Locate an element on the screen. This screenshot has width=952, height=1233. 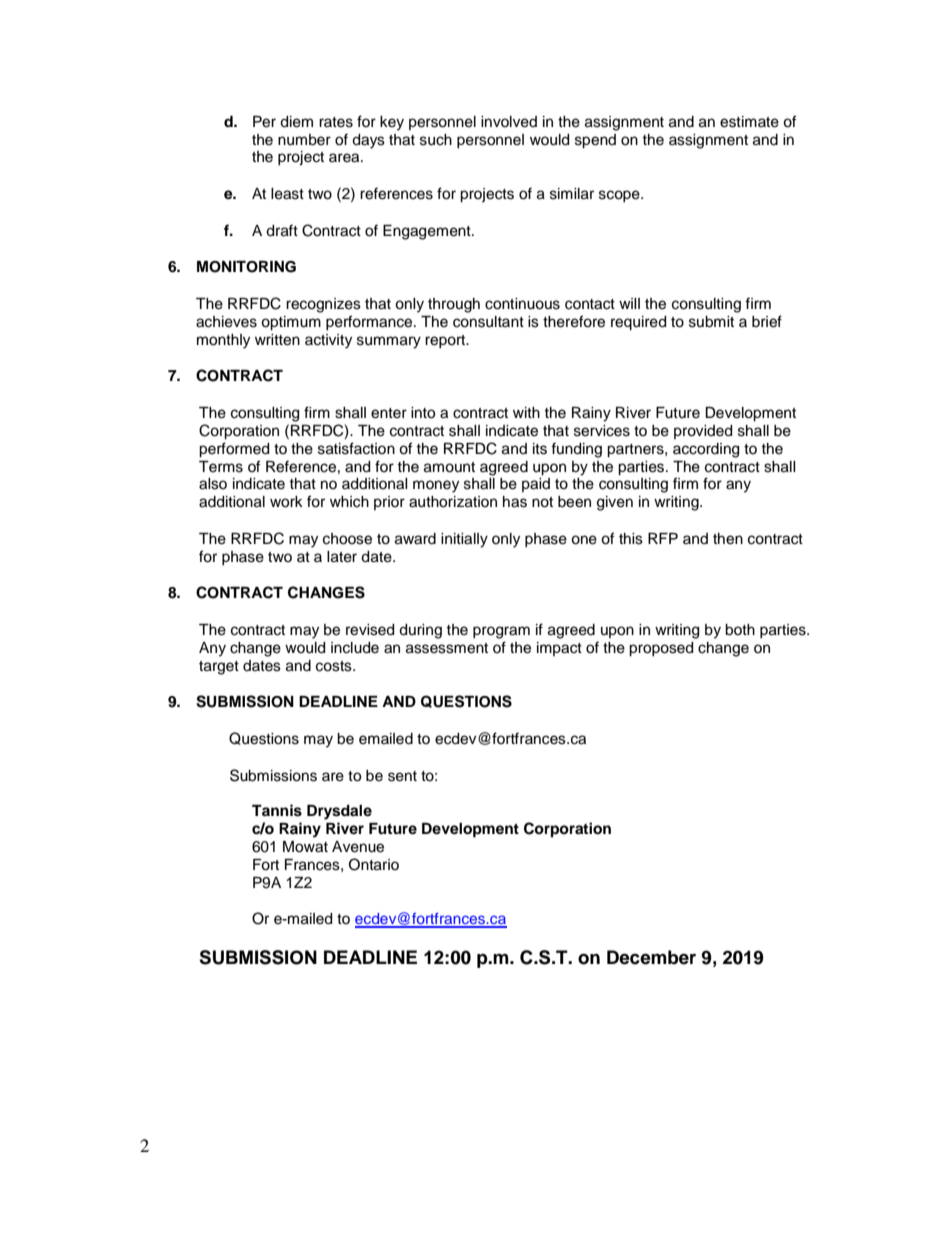
initially is located at coordinates (464, 540).
